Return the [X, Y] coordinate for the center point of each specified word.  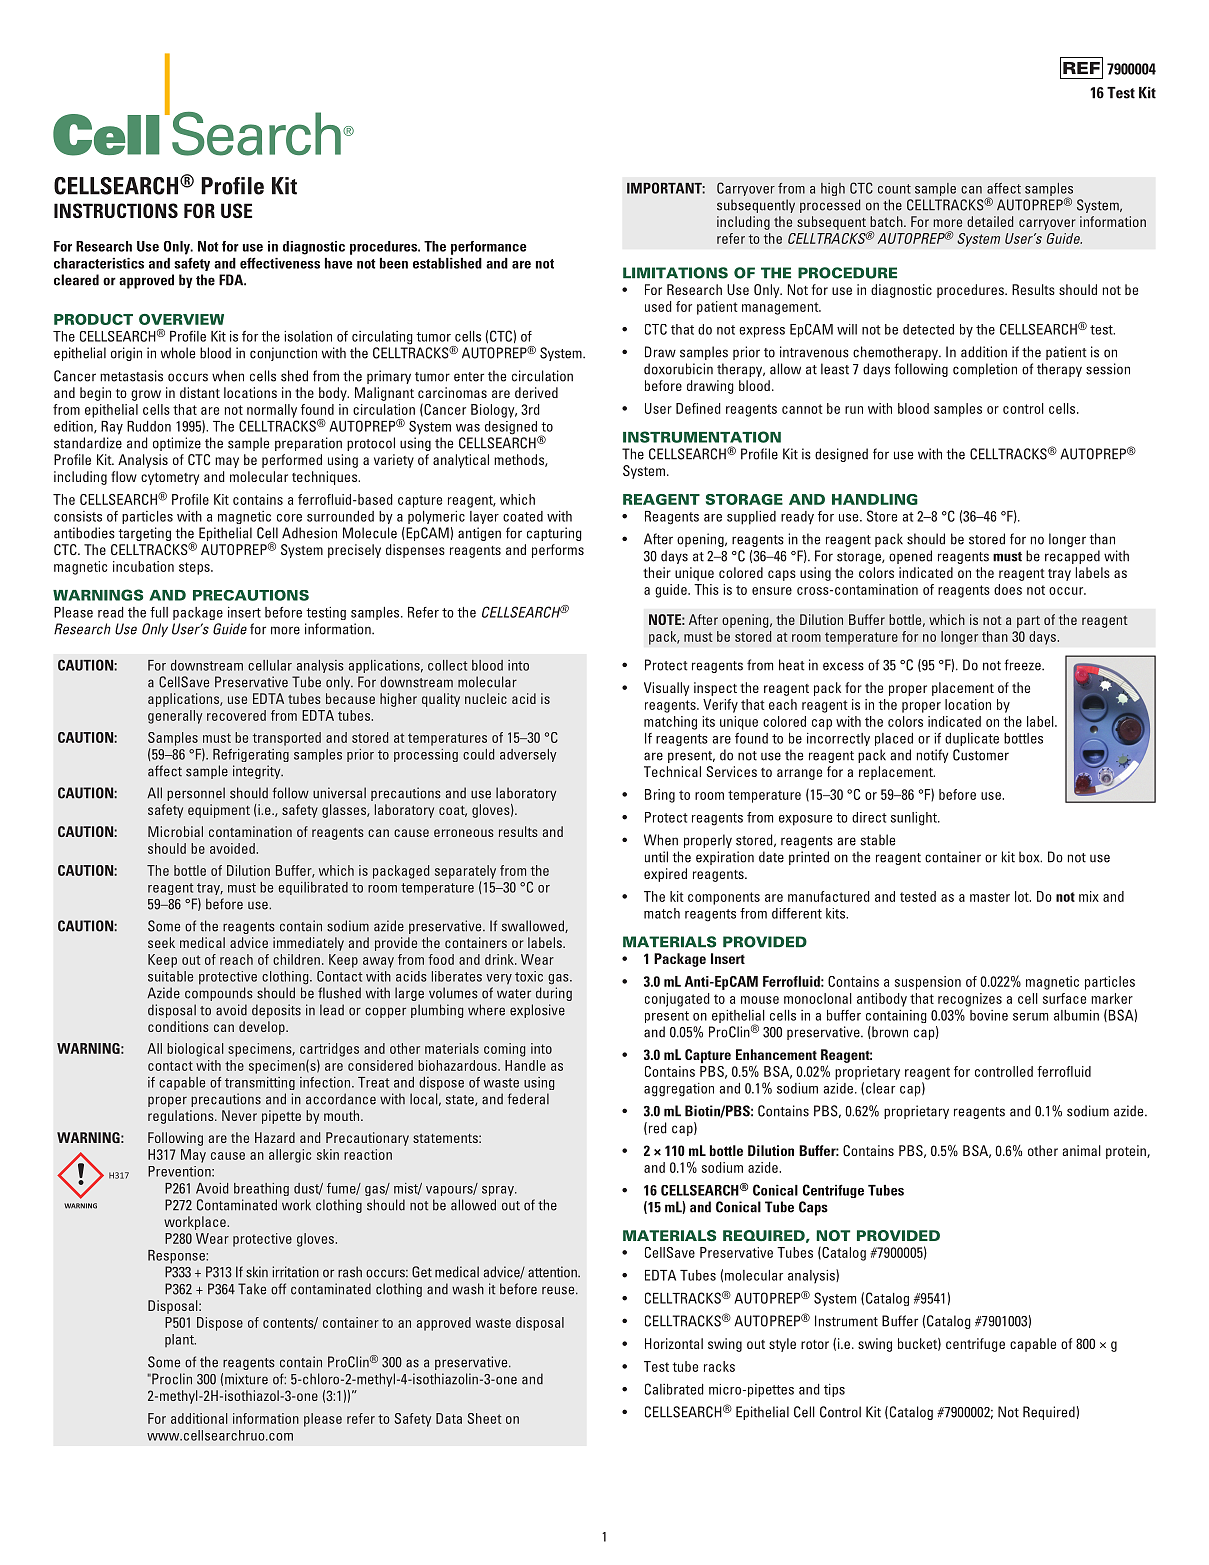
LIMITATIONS [675, 273]
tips [834, 1390]
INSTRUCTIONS [116, 210]
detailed [990, 221]
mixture [246, 1379]
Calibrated [674, 1389]
